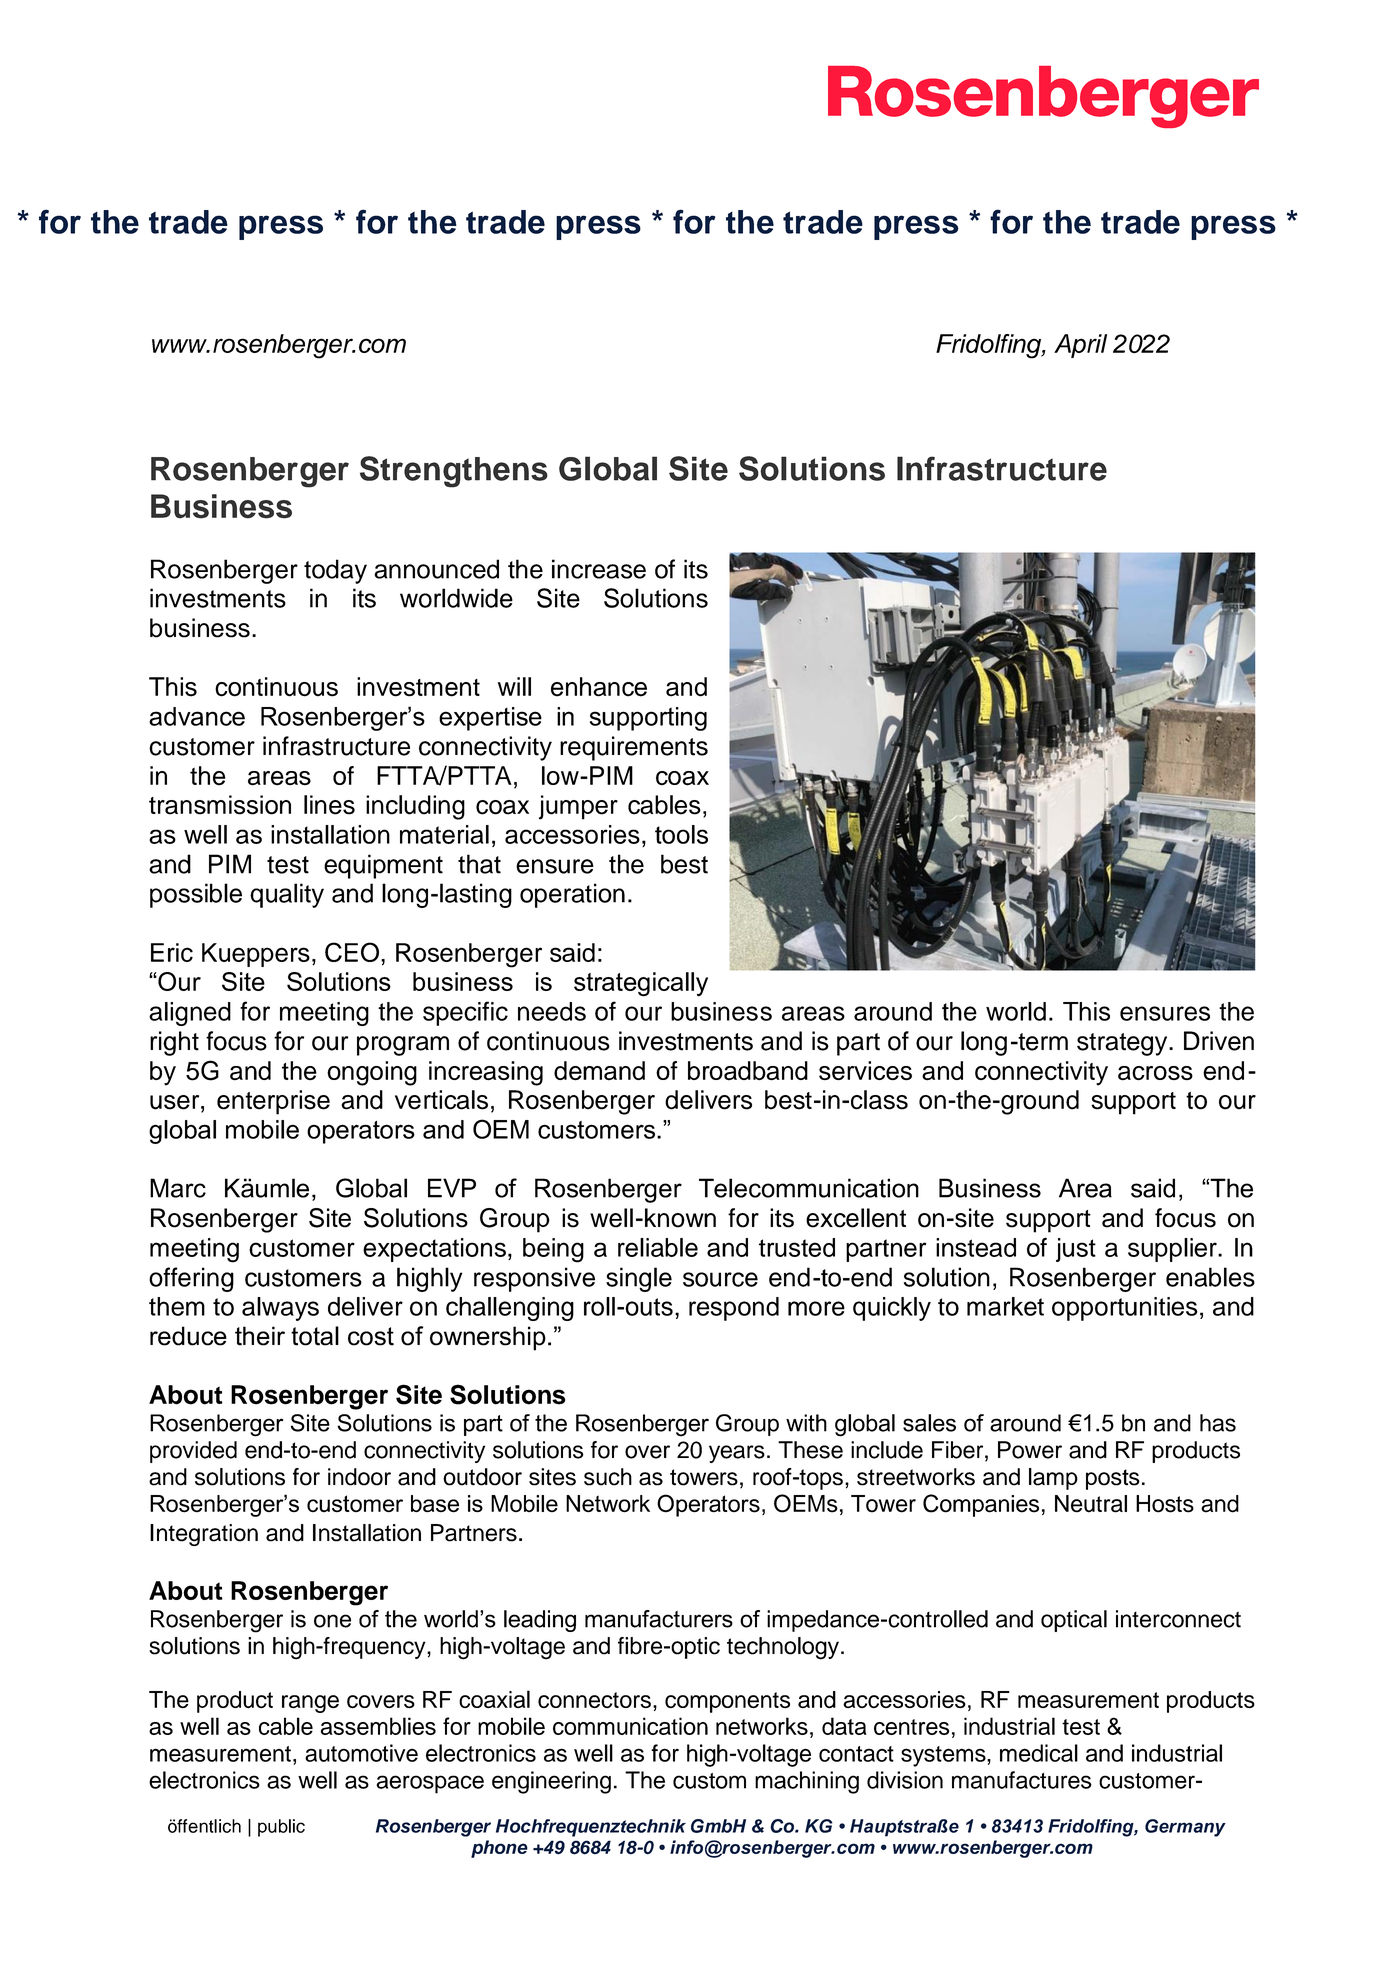 The height and width of the screenshot is (1963, 1387). Describe the element at coordinates (372, 1073) in the screenshot. I see `ongoing` at that location.
